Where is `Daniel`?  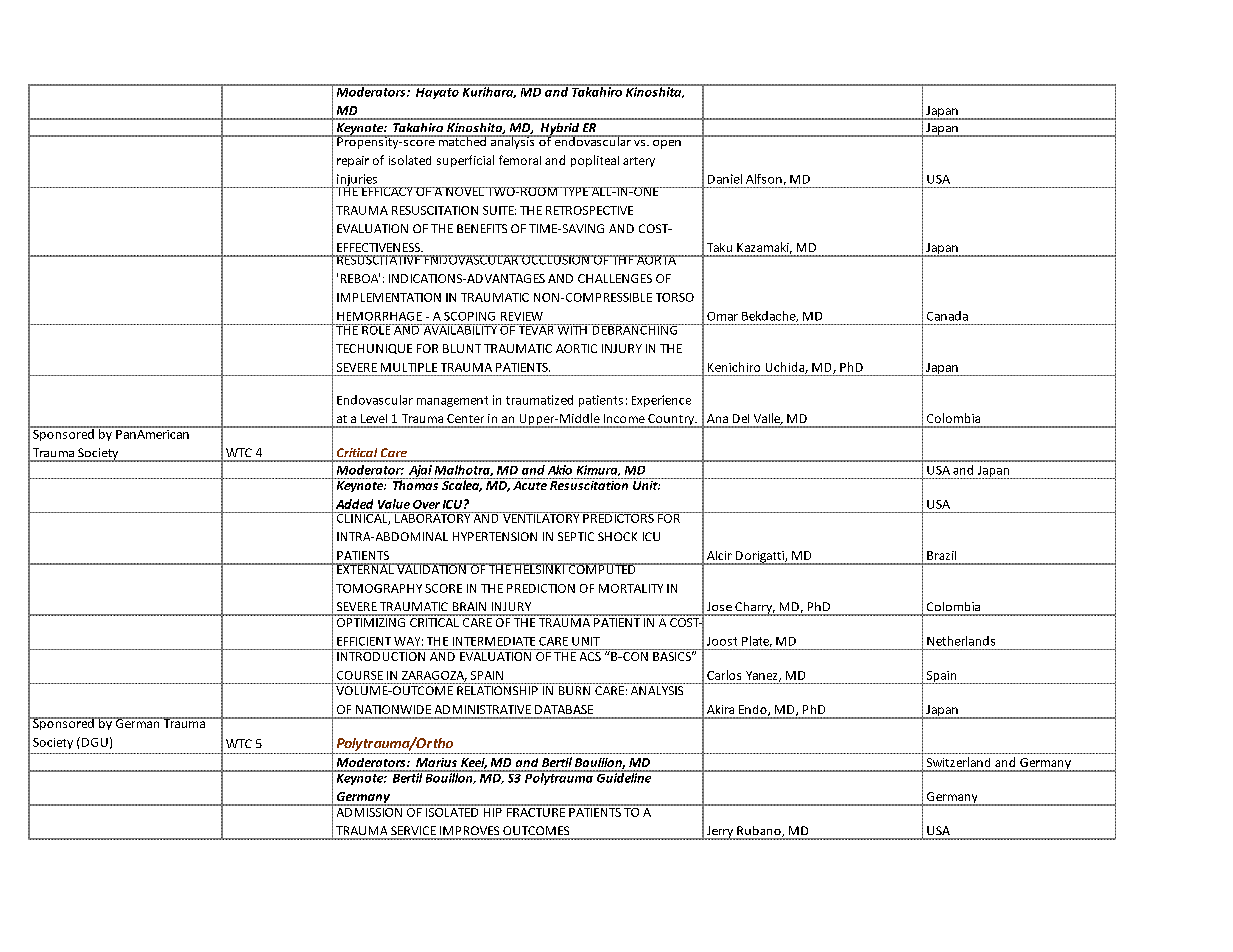
Daniel is located at coordinates (725, 179).
